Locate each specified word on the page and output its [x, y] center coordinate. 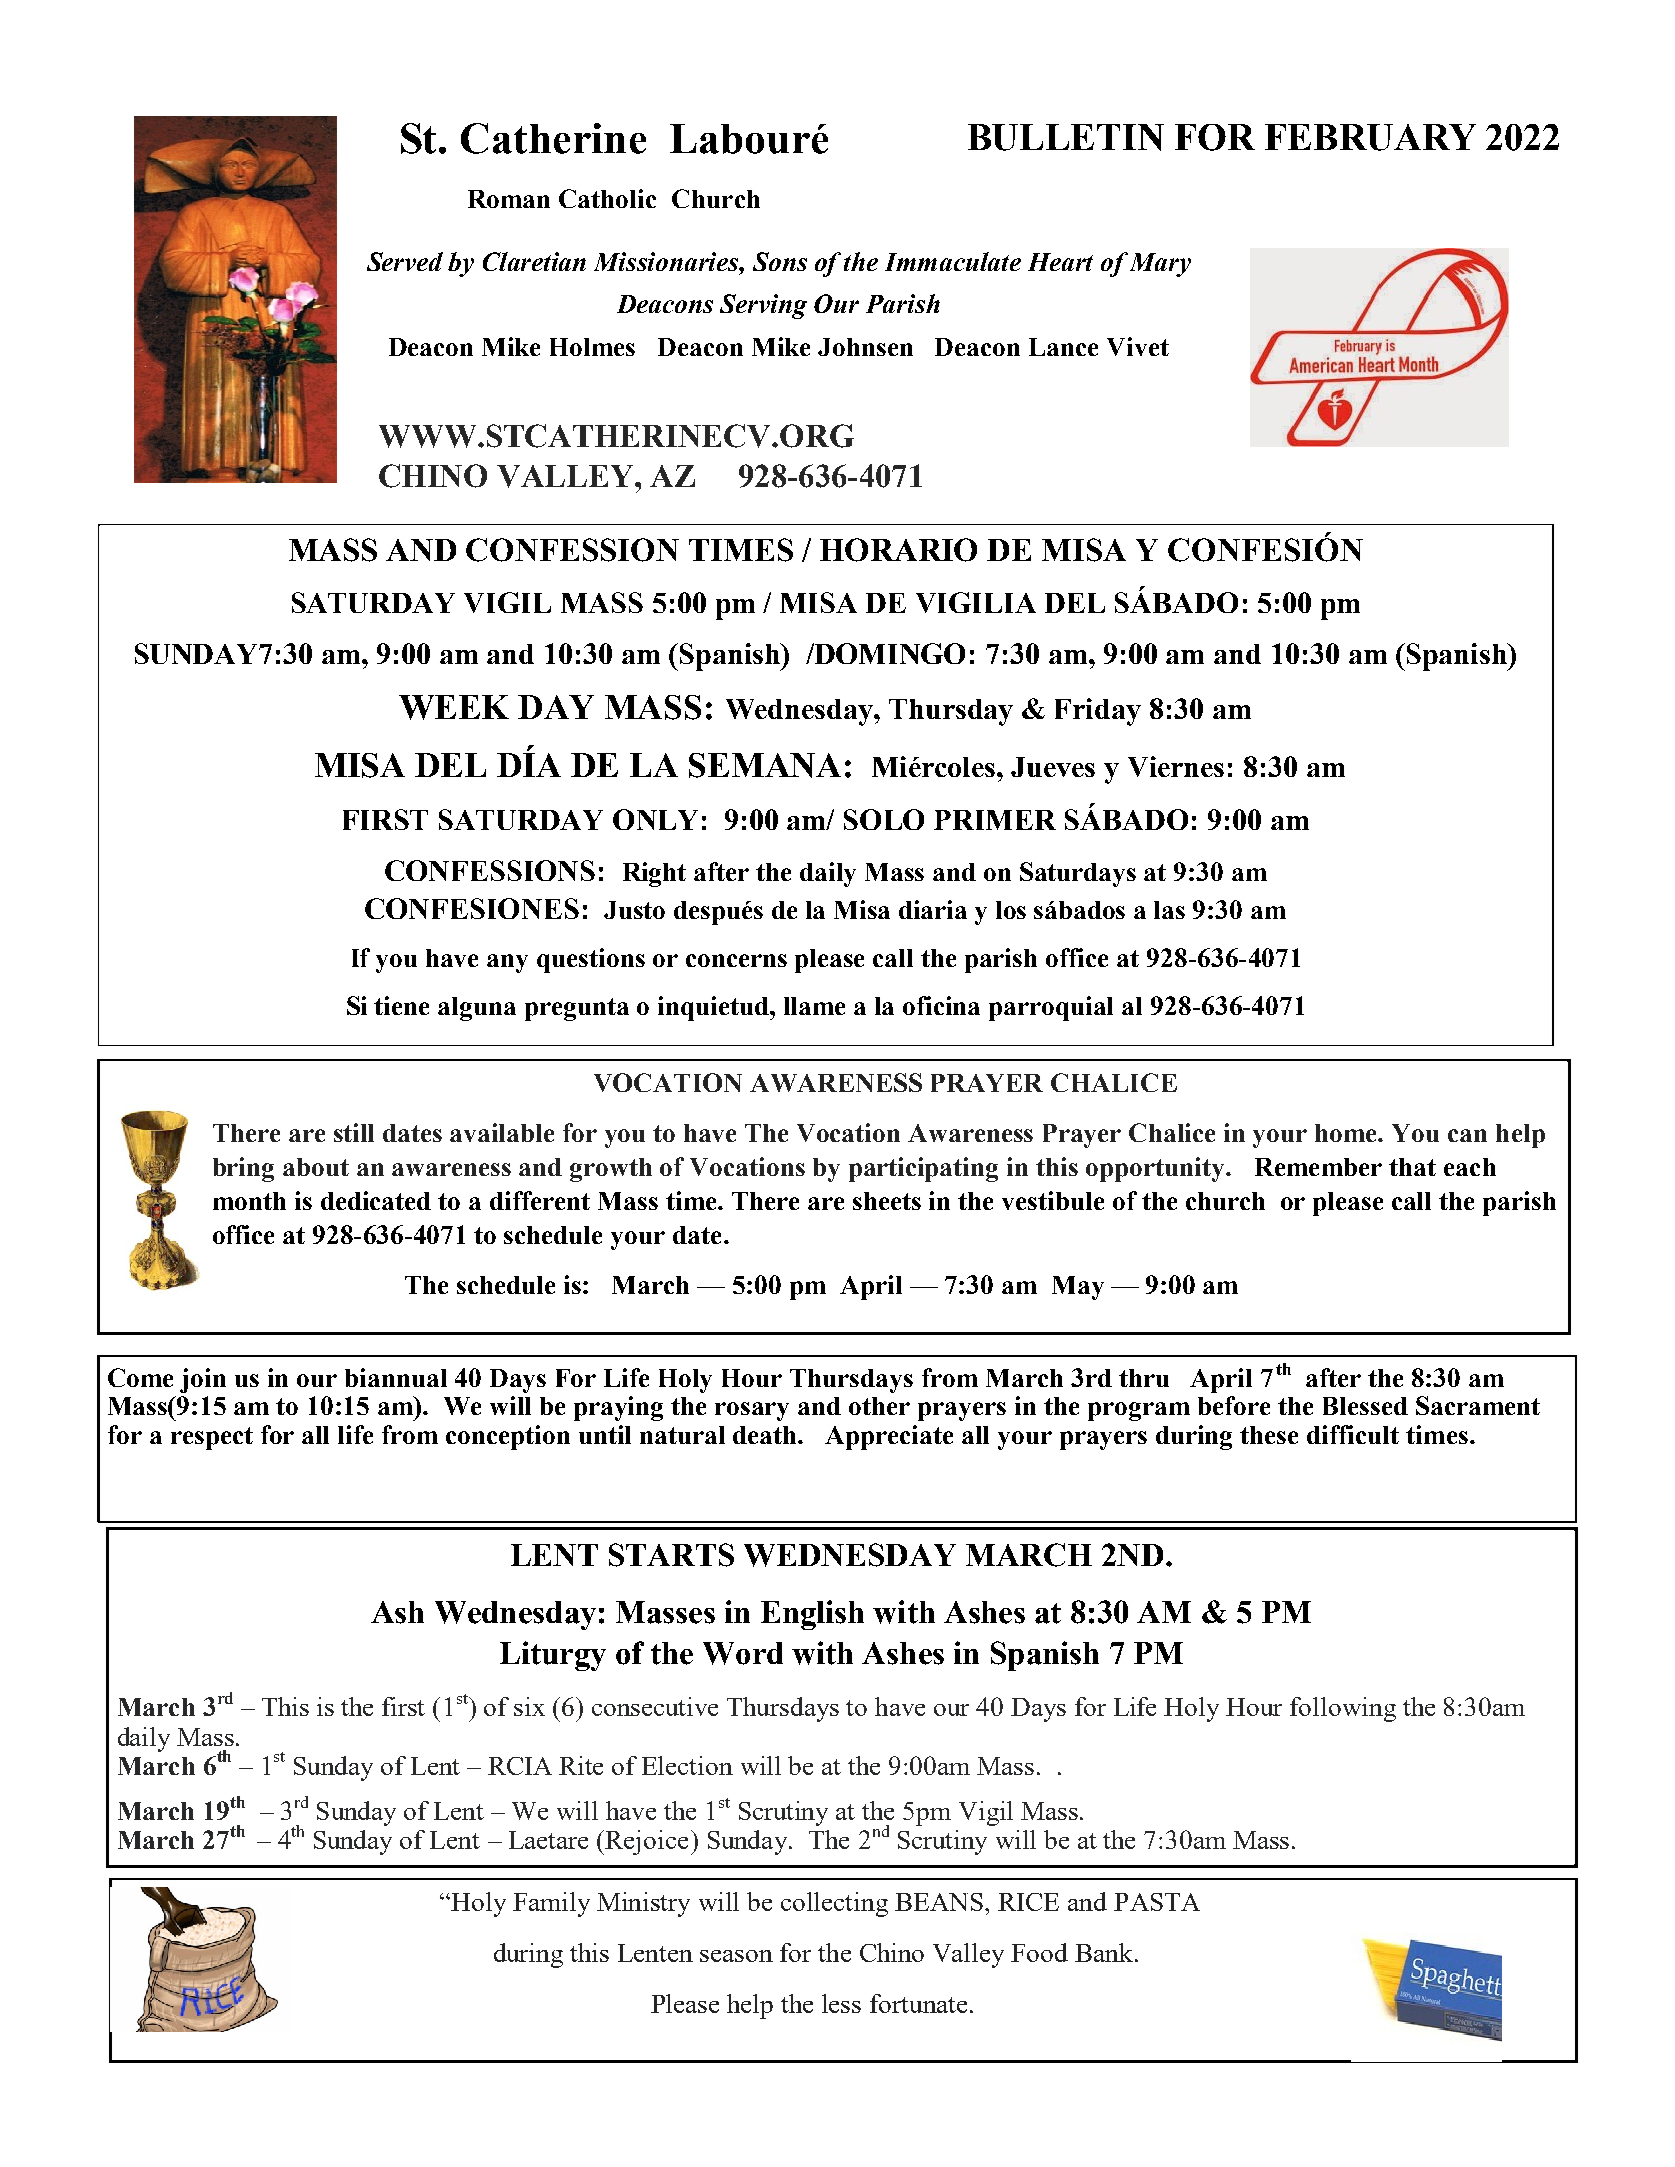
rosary [752, 1411]
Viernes [1176, 766]
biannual [396, 1377]
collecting [834, 1904]
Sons [780, 261]
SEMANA [765, 765]
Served [405, 261]
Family [551, 1904]
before [1234, 1405]
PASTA [1157, 1902]
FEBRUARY [1370, 137]
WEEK [454, 707]
